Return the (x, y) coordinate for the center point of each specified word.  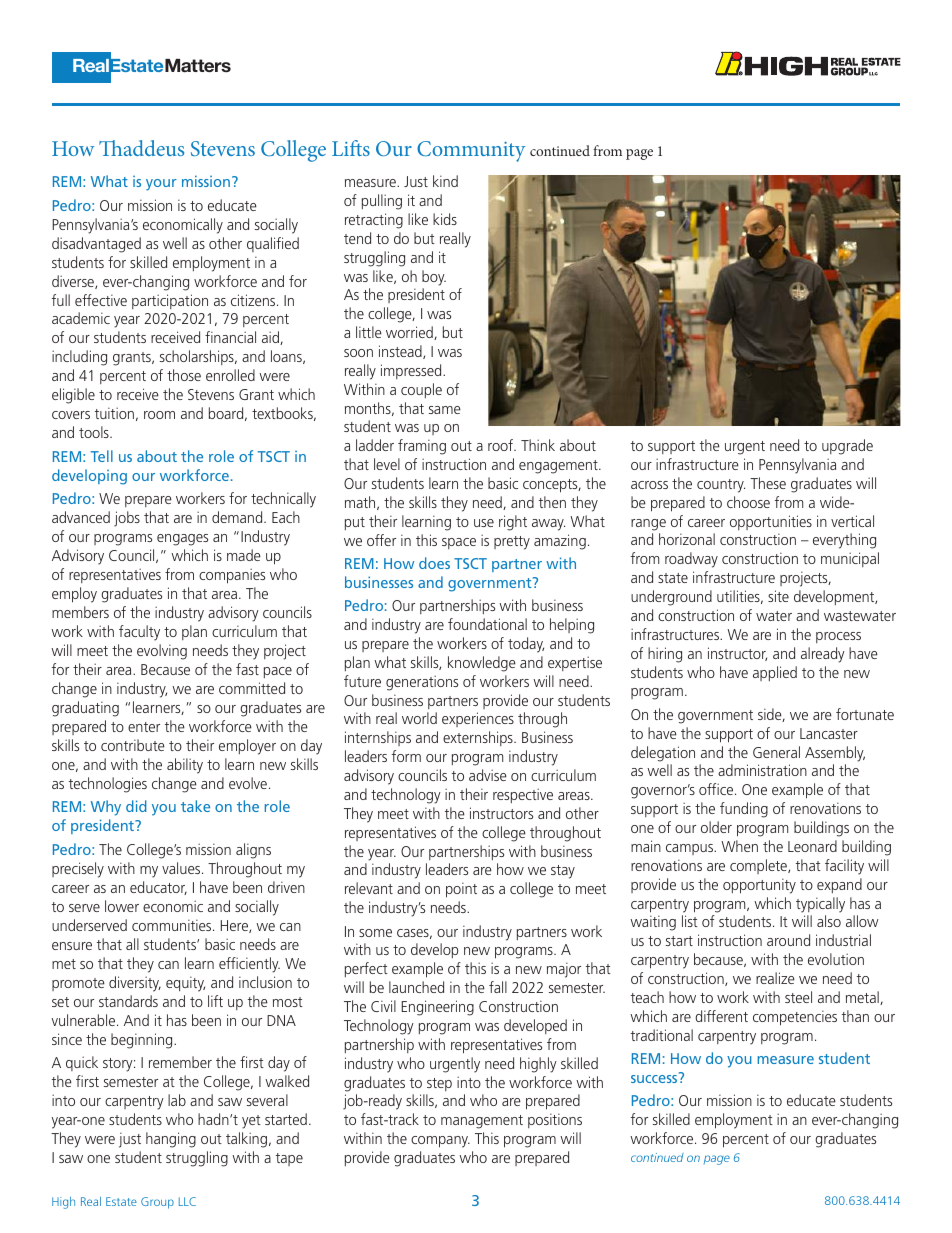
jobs (127, 519)
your (161, 185)
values (182, 868)
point (461, 890)
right (513, 523)
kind (445, 181)
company (440, 1142)
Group (157, 1203)
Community (471, 151)
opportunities (771, 522)
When (739, 846)
